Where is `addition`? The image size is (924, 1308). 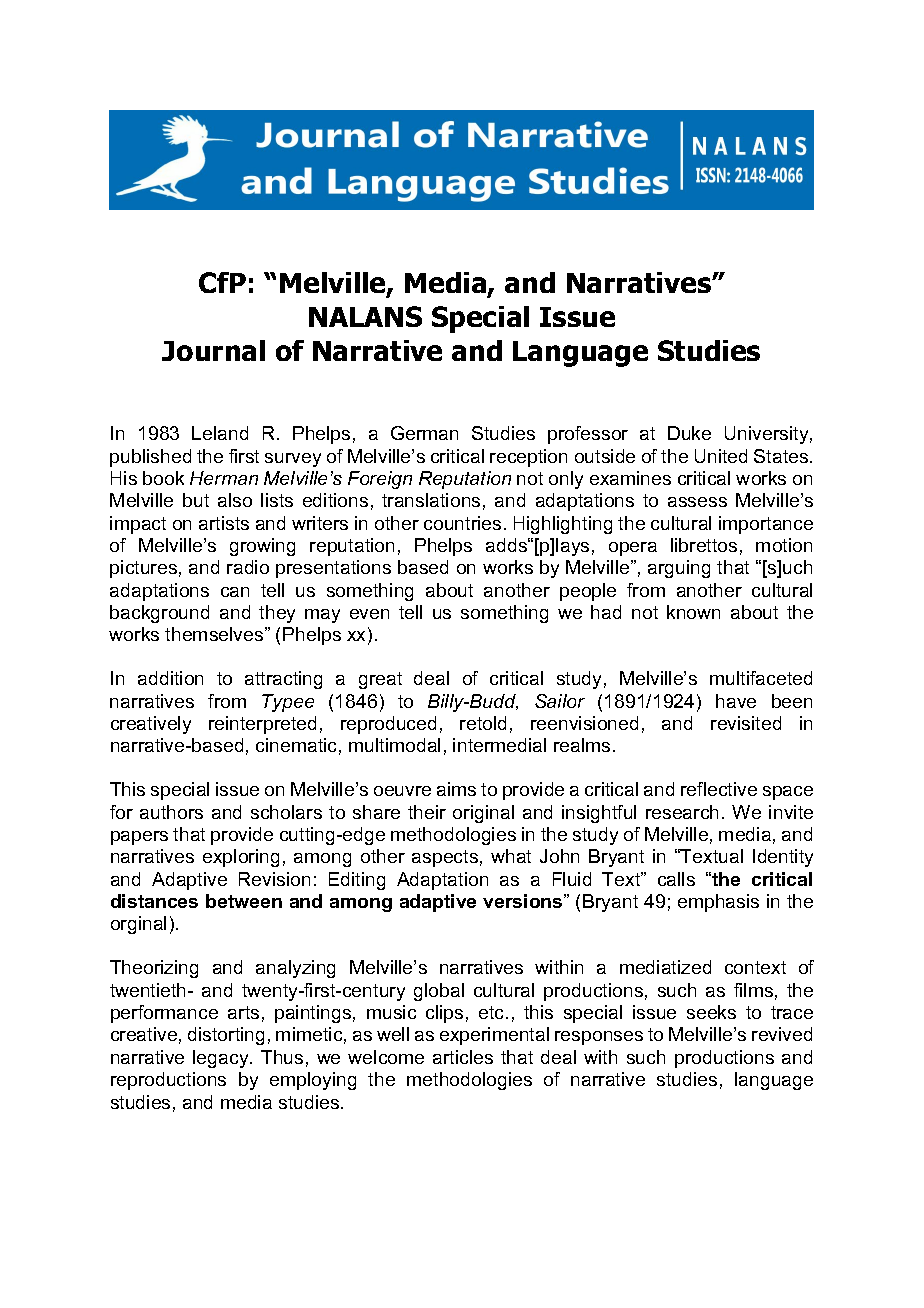
addition is located at coordinates (170, 678).
